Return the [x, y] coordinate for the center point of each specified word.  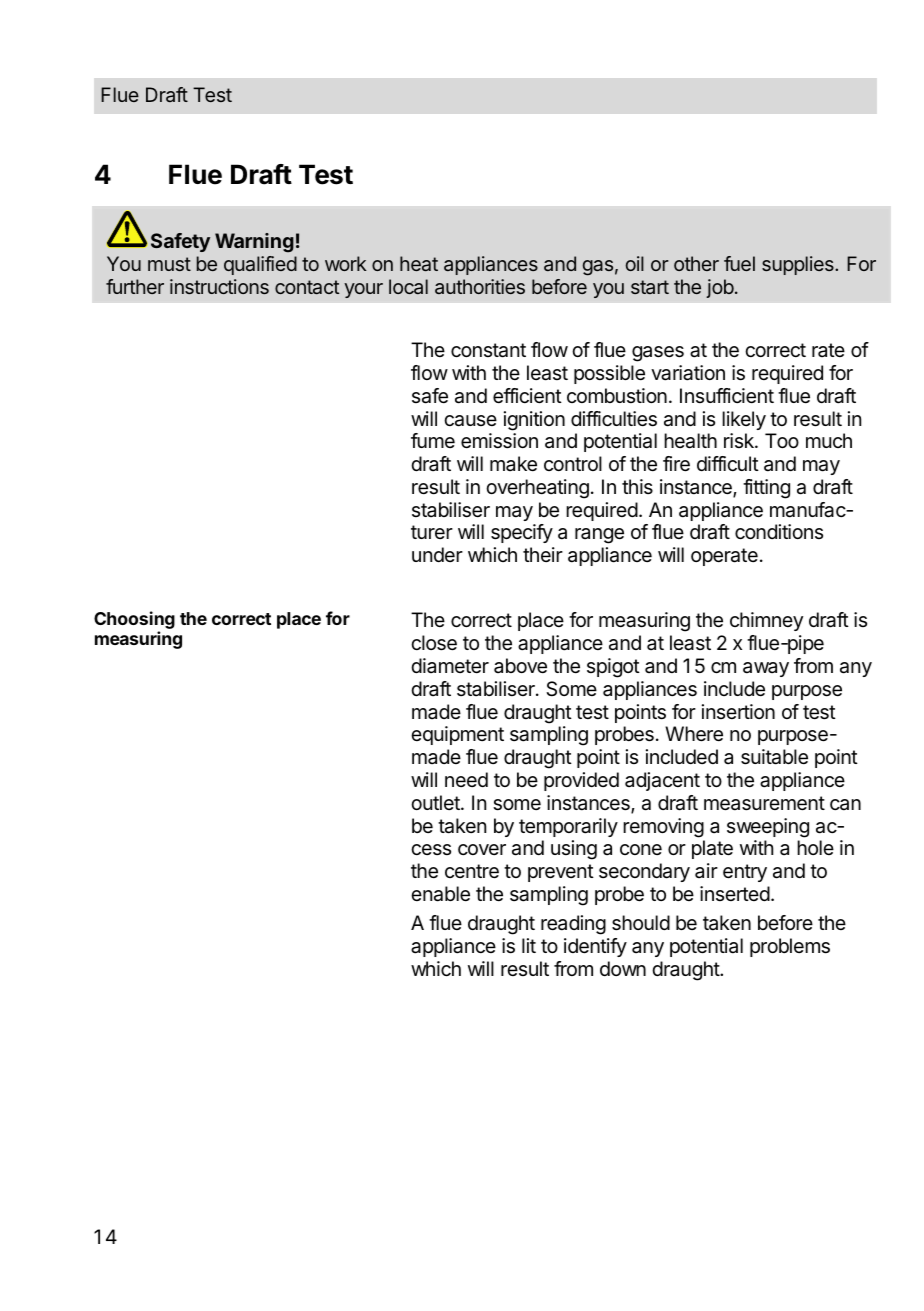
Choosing [134, 621]
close [434, 643]
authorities [480, 286]
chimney [766, 621]
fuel [739, 263]
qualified [260, 265]
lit [529, 945]
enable [440, 894]
